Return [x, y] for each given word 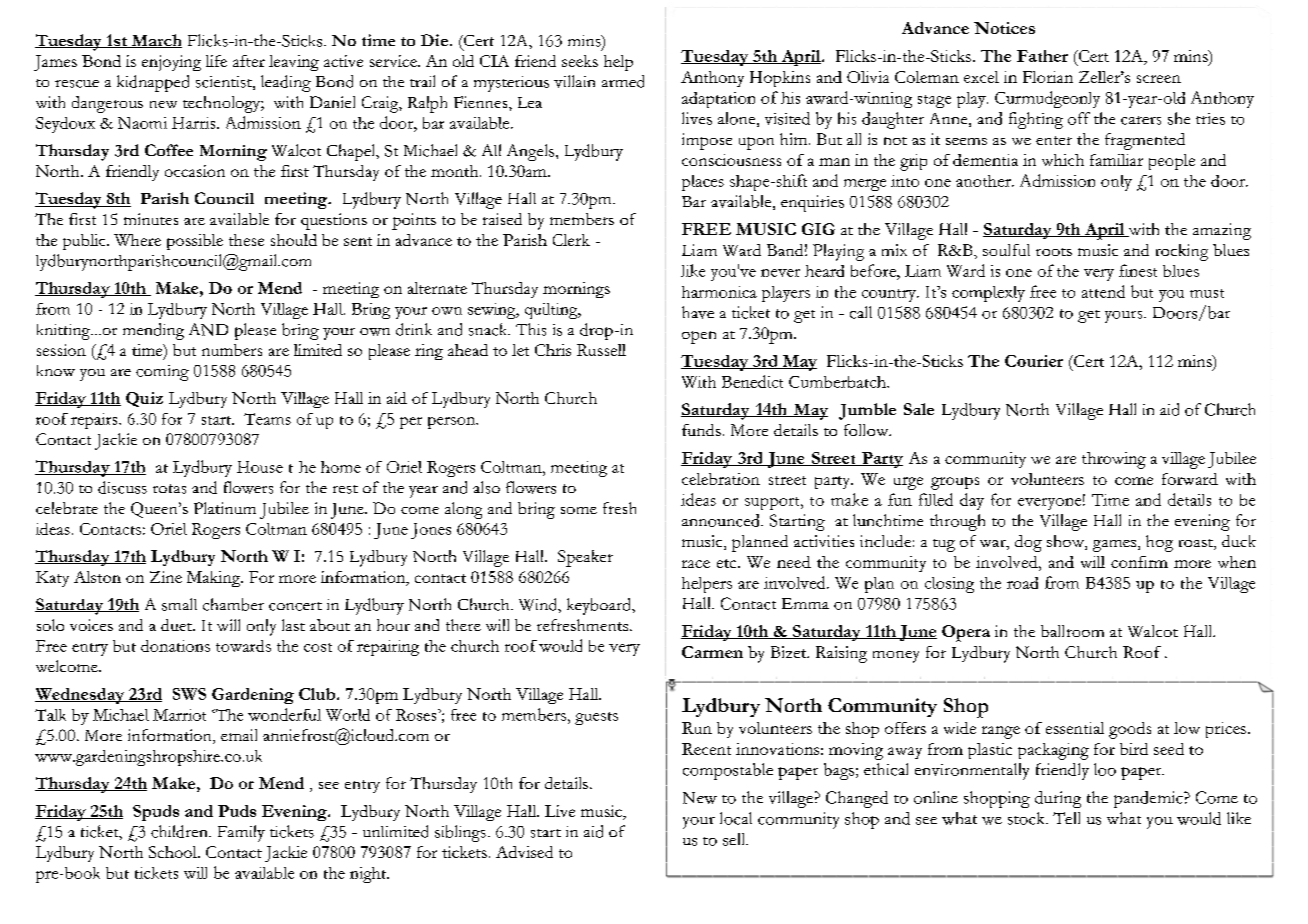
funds [701, 430]
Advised [524, 852]
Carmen [712, 652]
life [216, 61]
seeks [580, 61]
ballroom [1072, 631]
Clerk [571, 240]
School [174, 852]
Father [1042, 56]
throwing [1114, 460]
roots [1054, 252]
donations [175, 646]
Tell [1066, 818]
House [260, 467]
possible [195, 242]
